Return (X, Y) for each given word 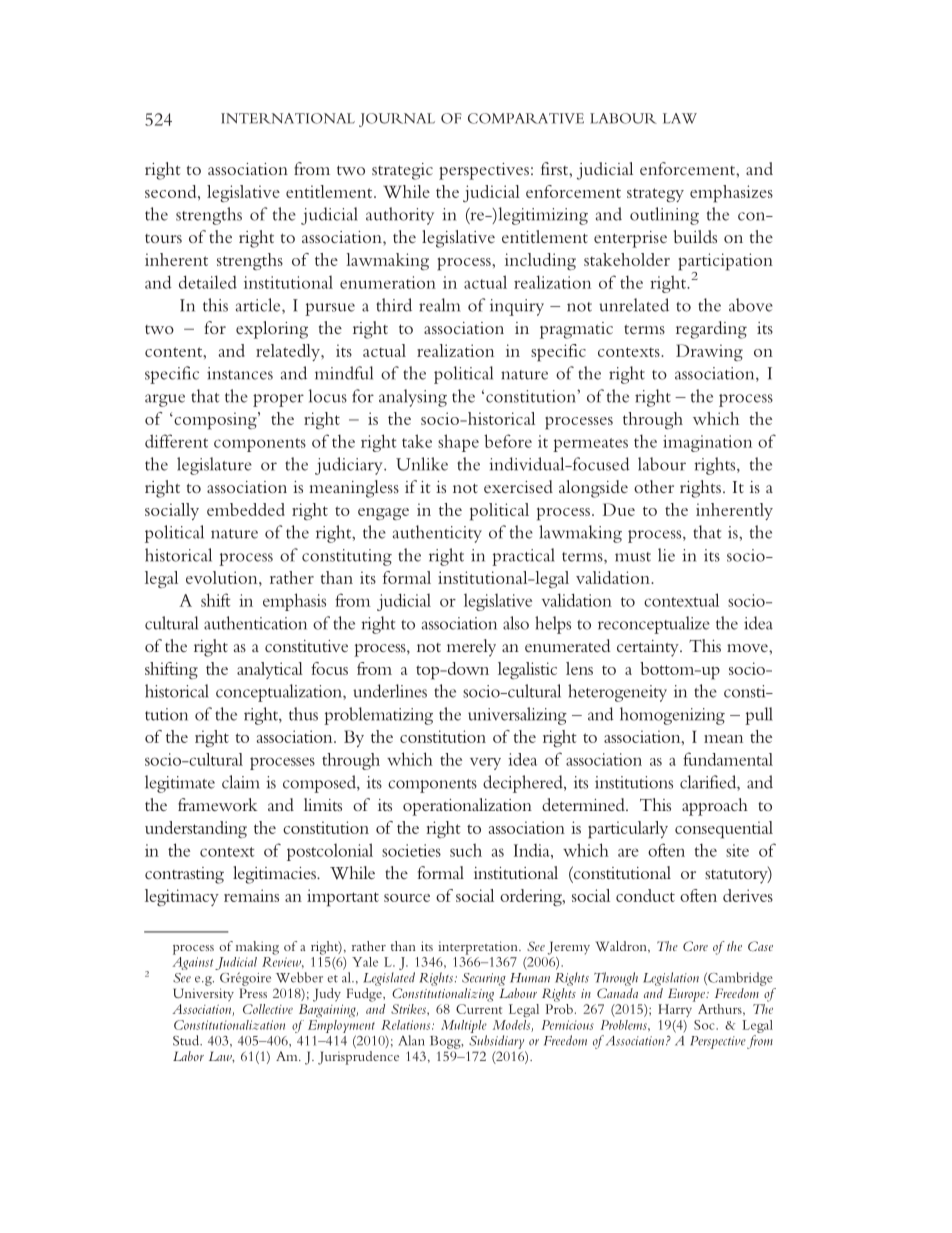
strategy (655, 195)
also (516, 623)
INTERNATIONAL (288, 118)
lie (666, 555)
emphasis (294, 602)
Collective (268, 1009)
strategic (402, 171)
